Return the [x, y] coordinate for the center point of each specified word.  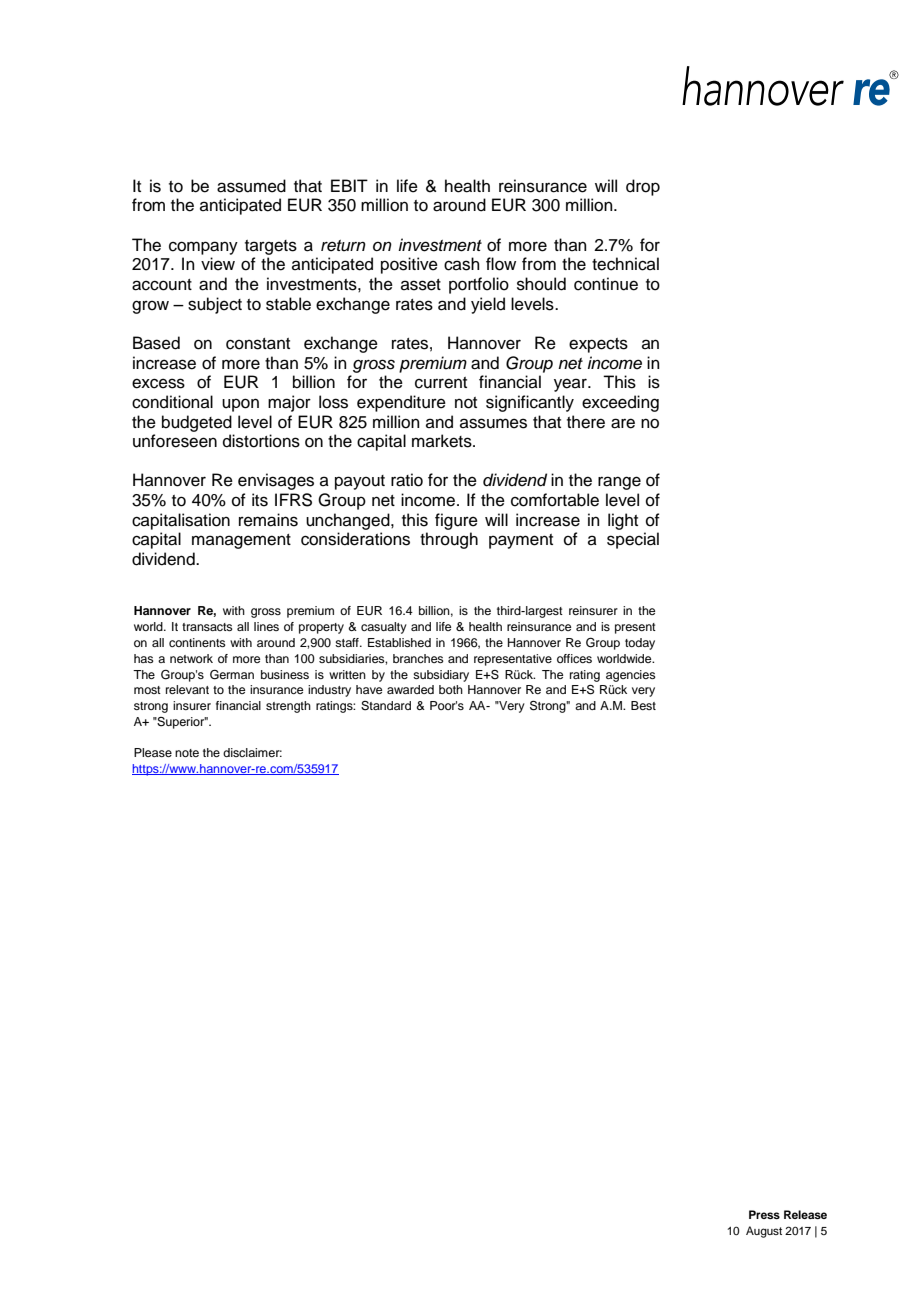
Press [764, 1214]
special [633, 540]
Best [643, 705]
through [449, 540]
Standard [386, 706]
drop [643, 187]
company [203, 248]
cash [462, 264]
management [241, 541]
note [187, 753]
